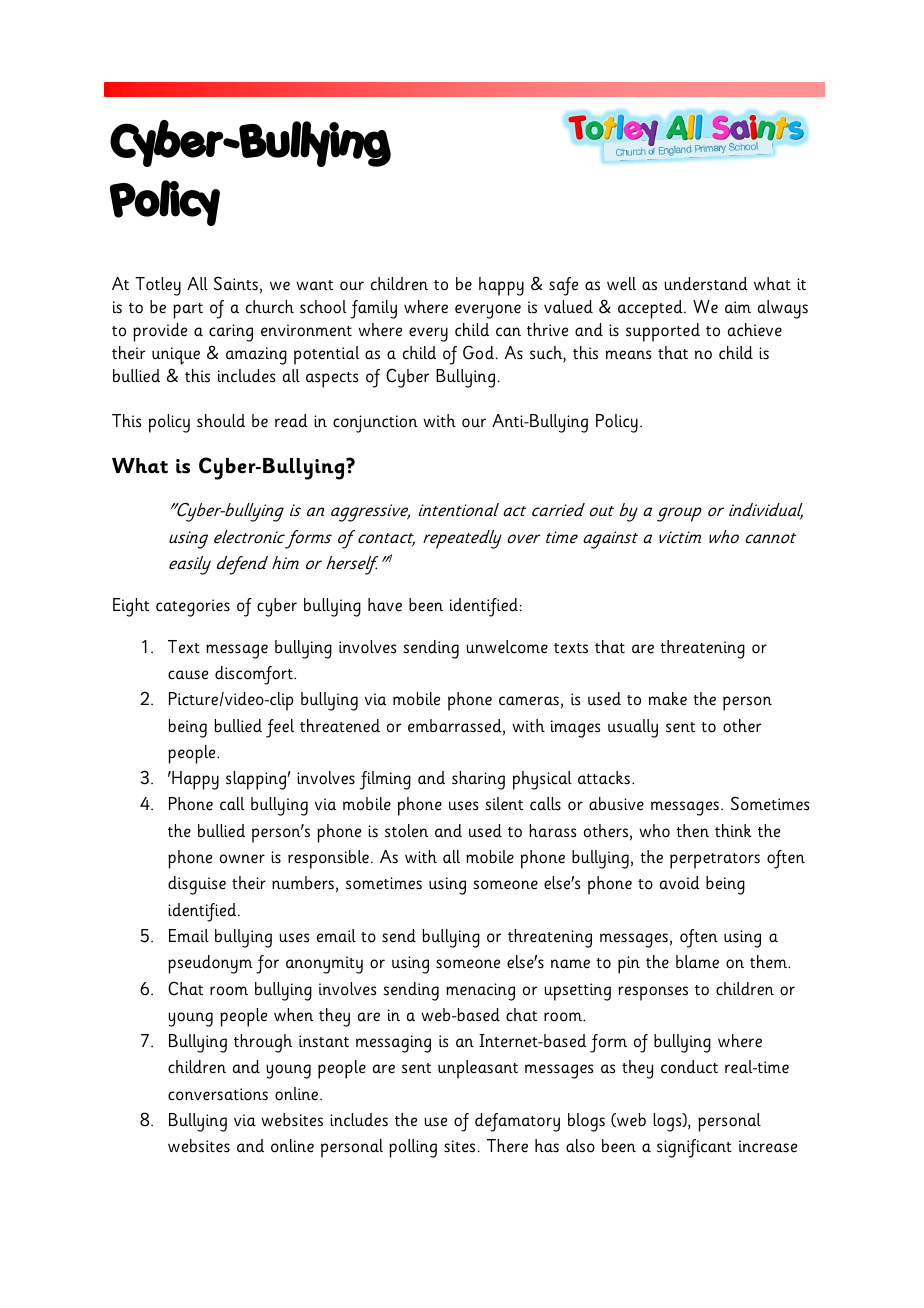  What do you see at coordinates (188, 311) in the image?
I see `part` at bounding box center [188, 311].
